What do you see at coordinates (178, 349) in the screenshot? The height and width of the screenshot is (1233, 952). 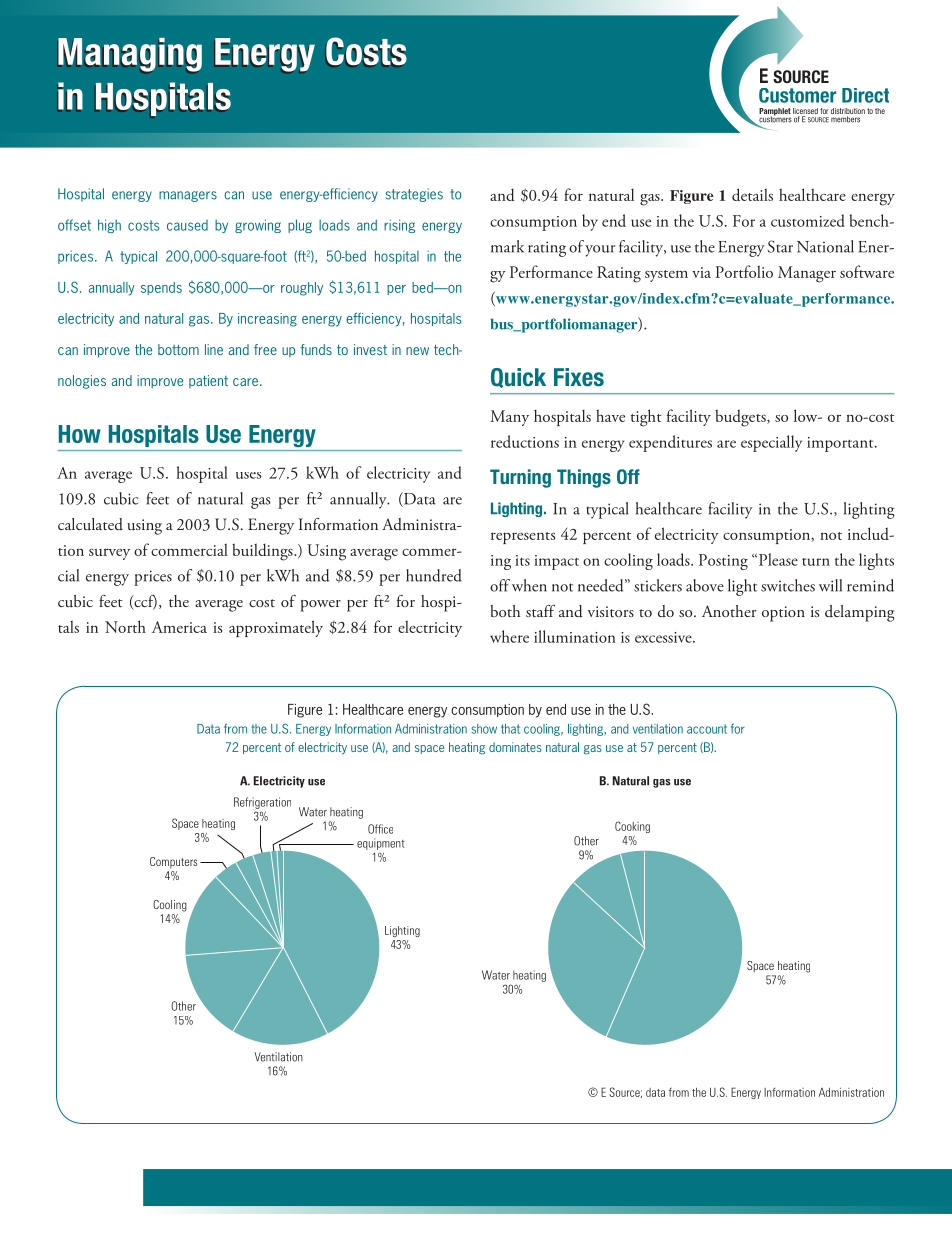 I see `bottom` at bounding box center [178, 349].
